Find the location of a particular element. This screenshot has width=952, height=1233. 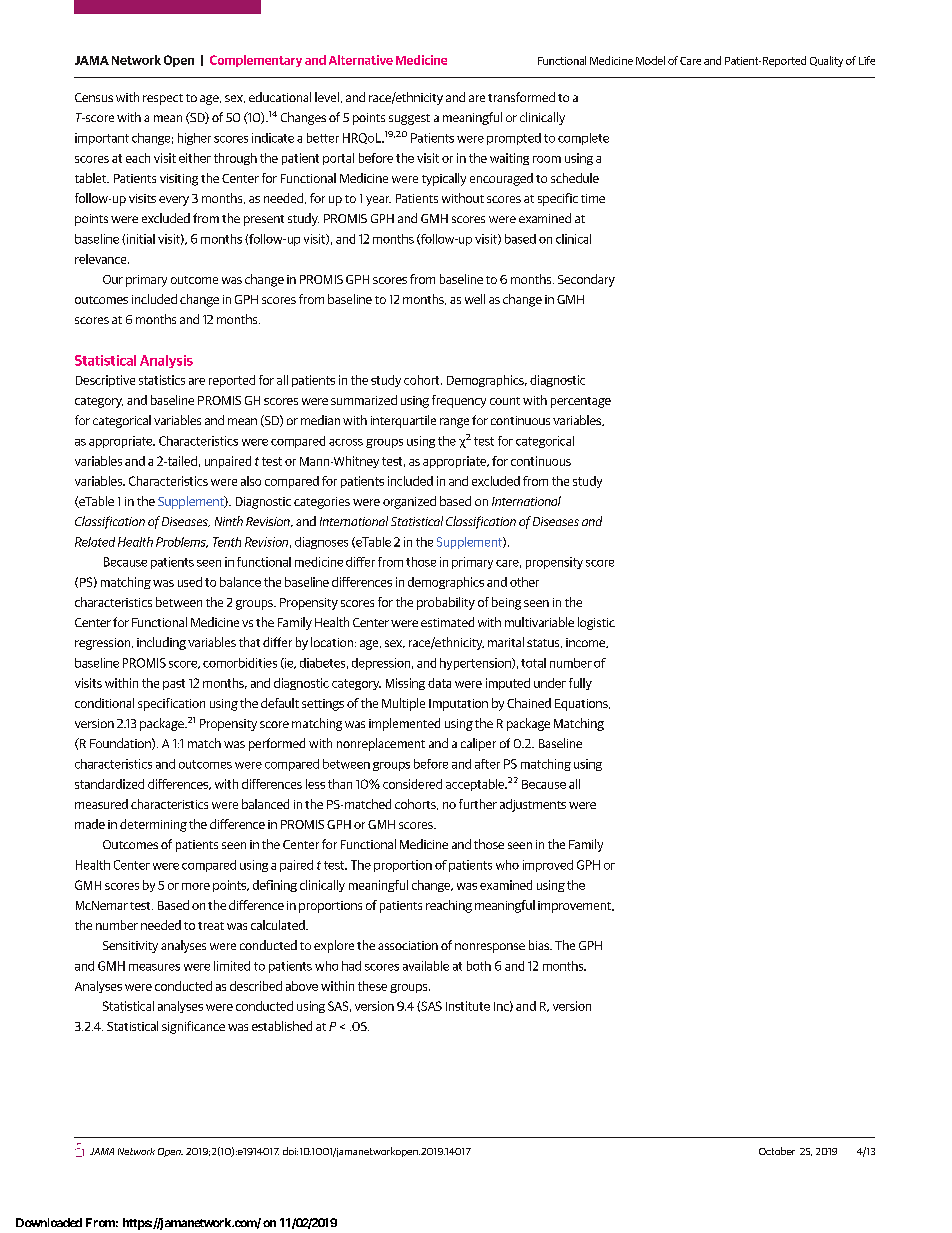

Problems is located at coordinates (182, 542).
